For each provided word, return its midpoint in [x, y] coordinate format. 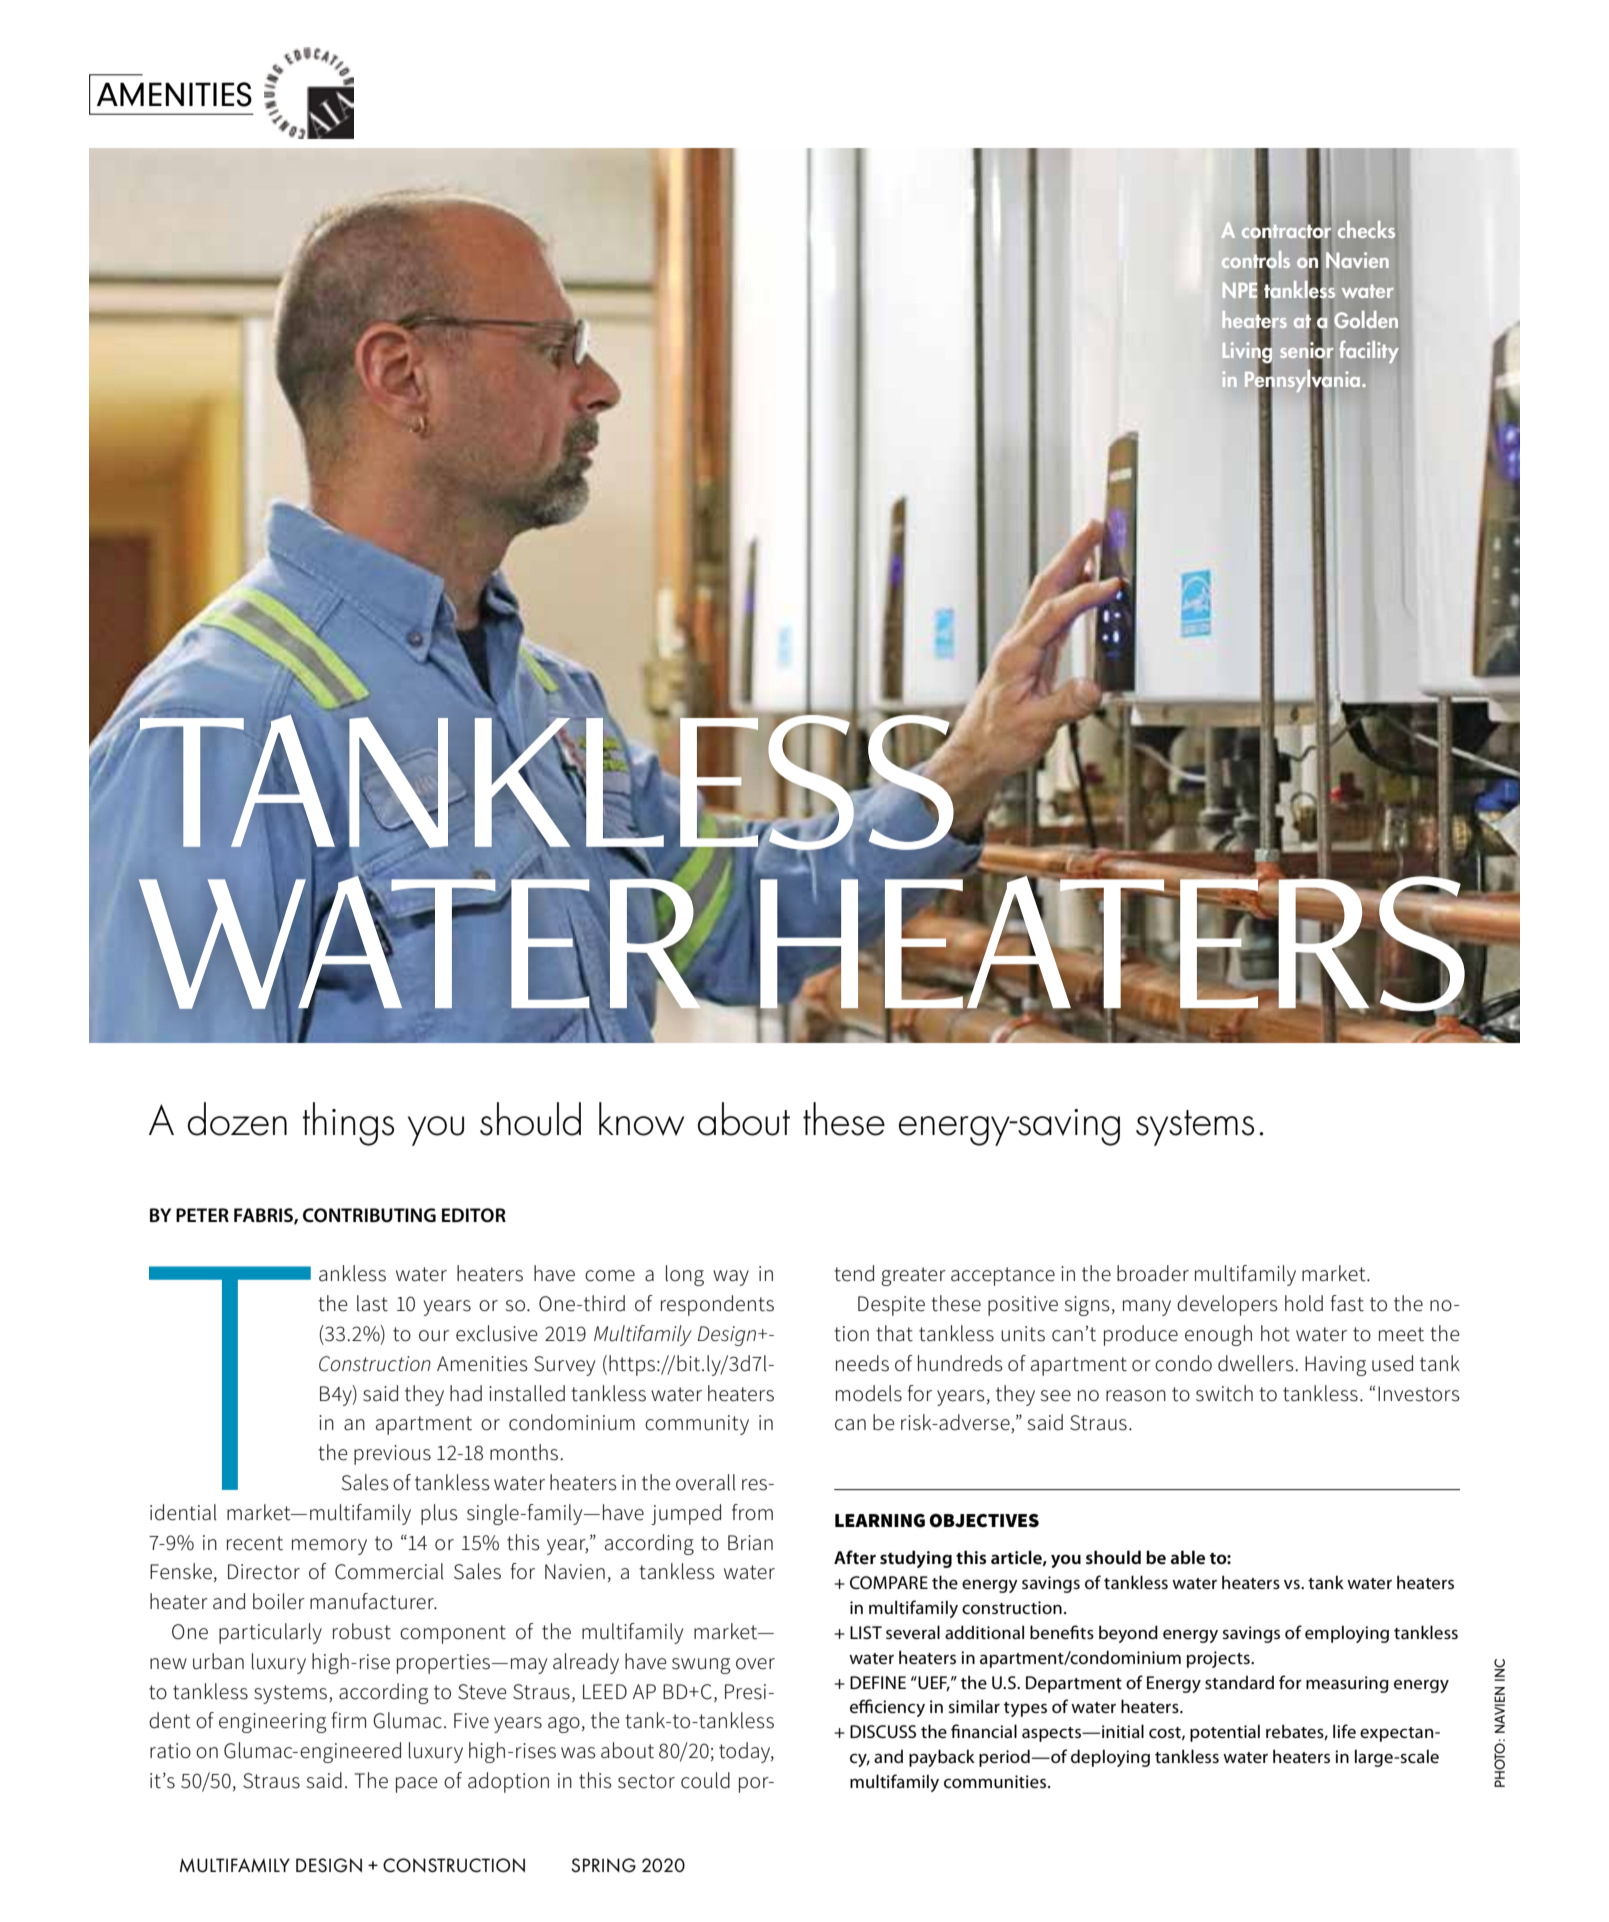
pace [417, 1785]
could [705, 1780]
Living [1247, 352]
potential [1225, 1733]
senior [1306, 349]
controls [1256, 259]
